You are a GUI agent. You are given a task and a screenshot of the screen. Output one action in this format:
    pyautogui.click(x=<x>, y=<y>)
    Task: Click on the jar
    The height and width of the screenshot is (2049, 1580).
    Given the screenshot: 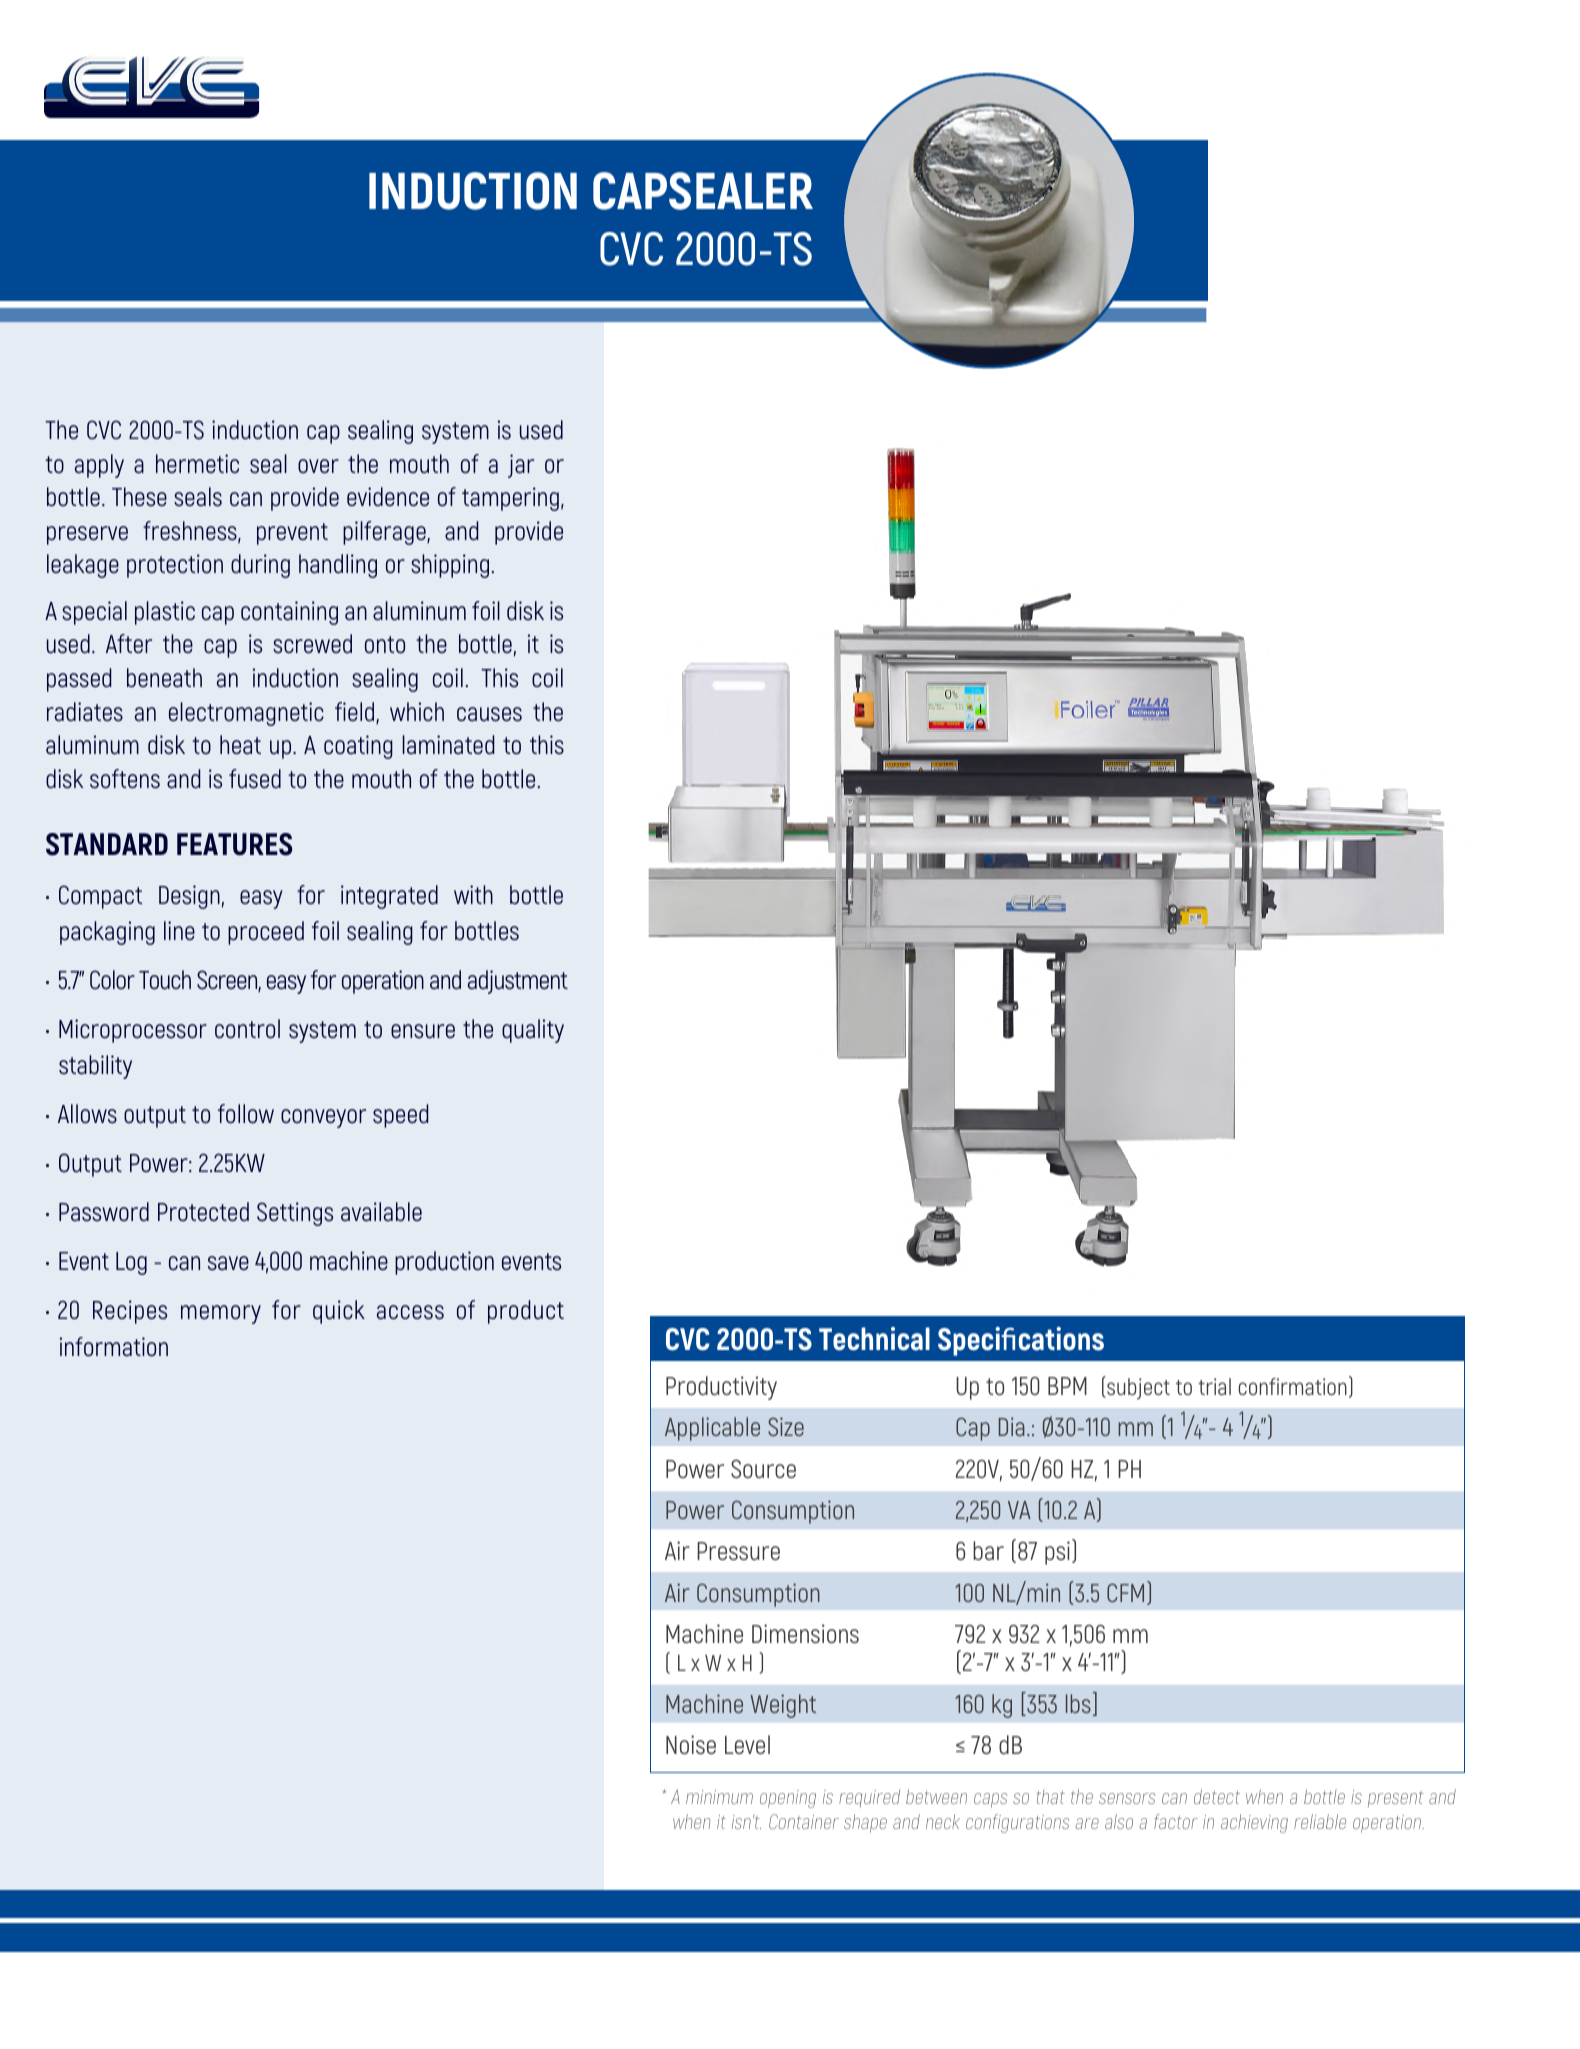 What is the action you would take?
    pyautogui.click(x=521, y=466)
